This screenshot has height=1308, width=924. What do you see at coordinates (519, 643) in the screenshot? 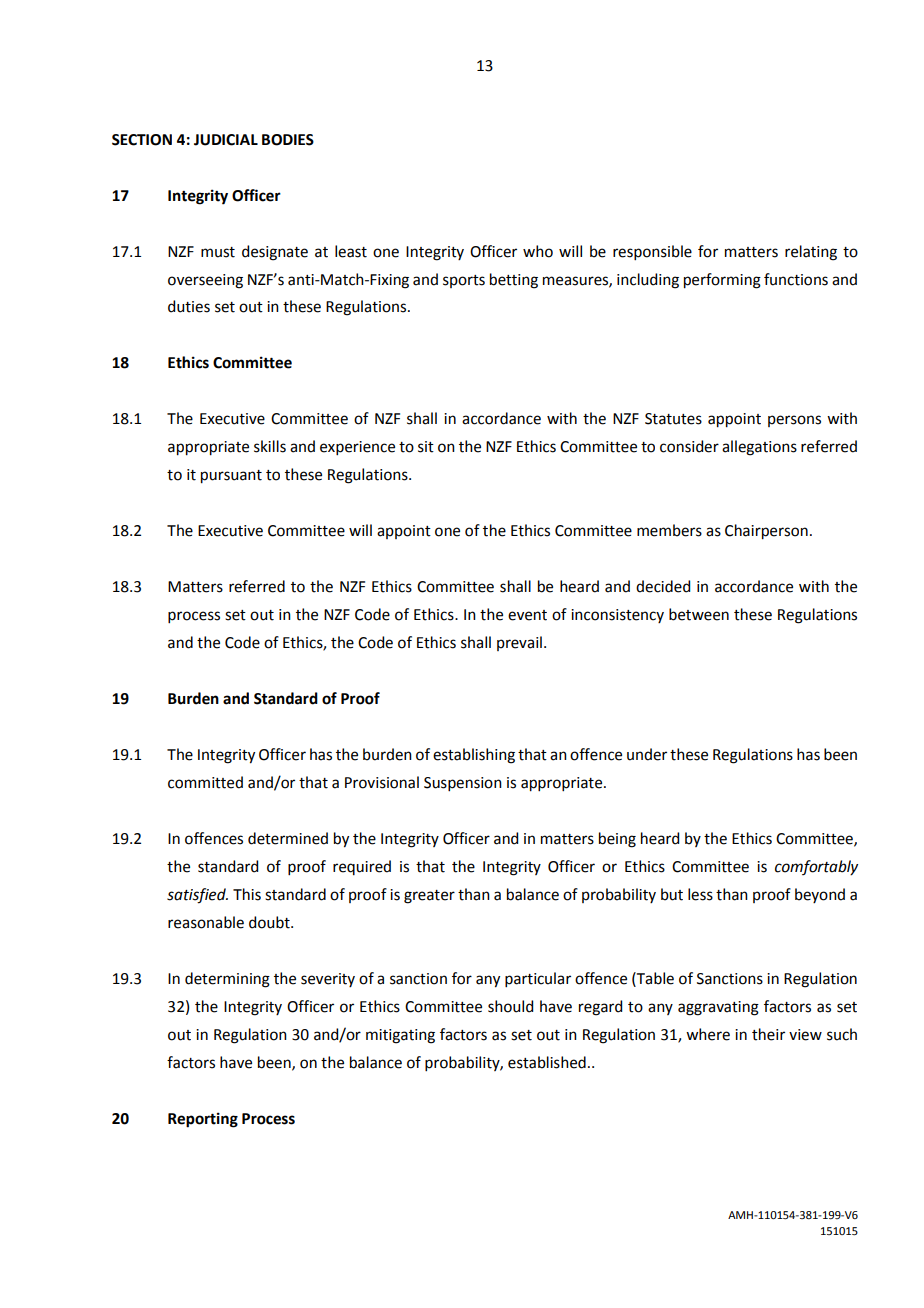
I see `prevail` at bounding box center [519, 643].
